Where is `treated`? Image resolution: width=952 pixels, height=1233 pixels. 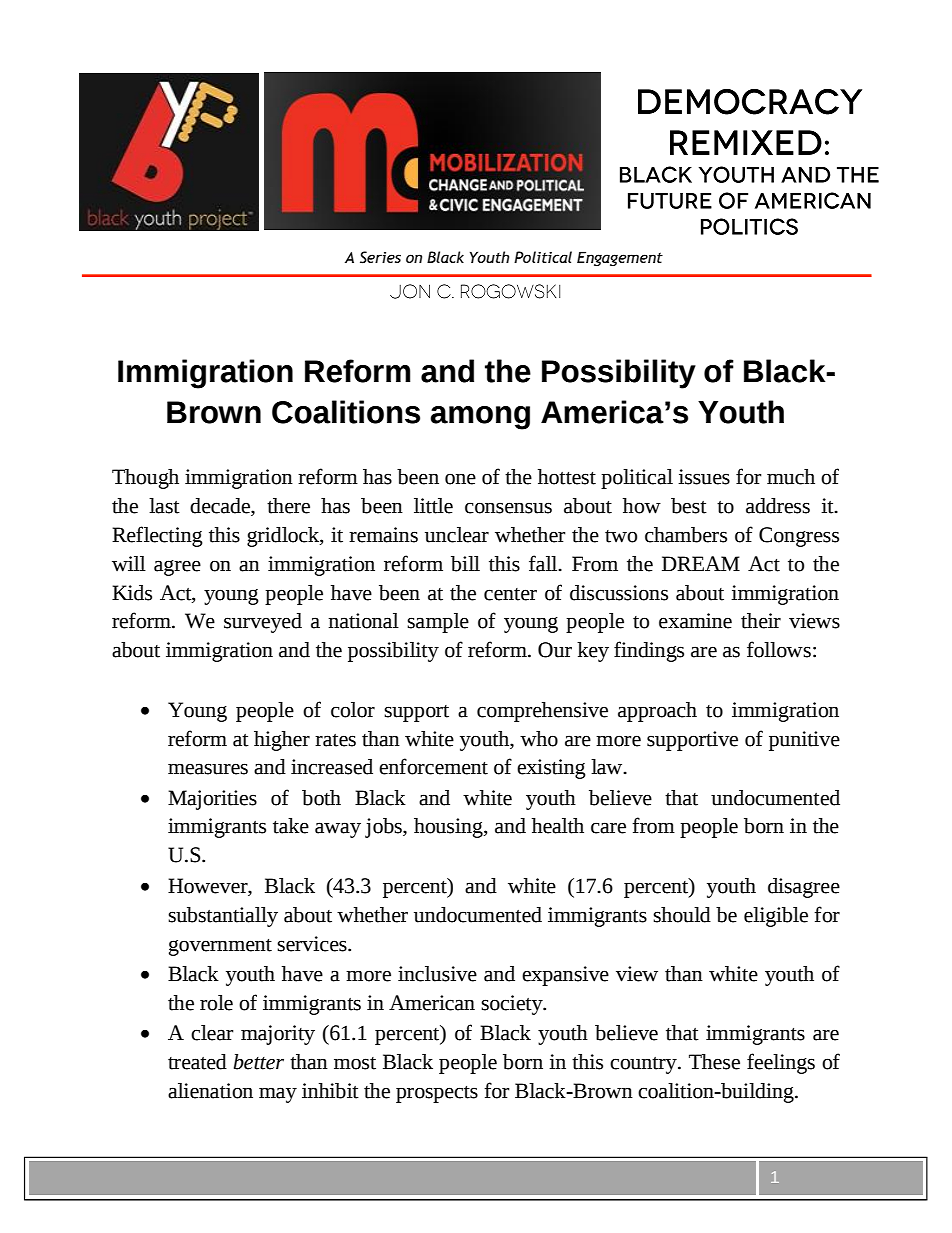 treated is located at coordinates (197, 1062).
